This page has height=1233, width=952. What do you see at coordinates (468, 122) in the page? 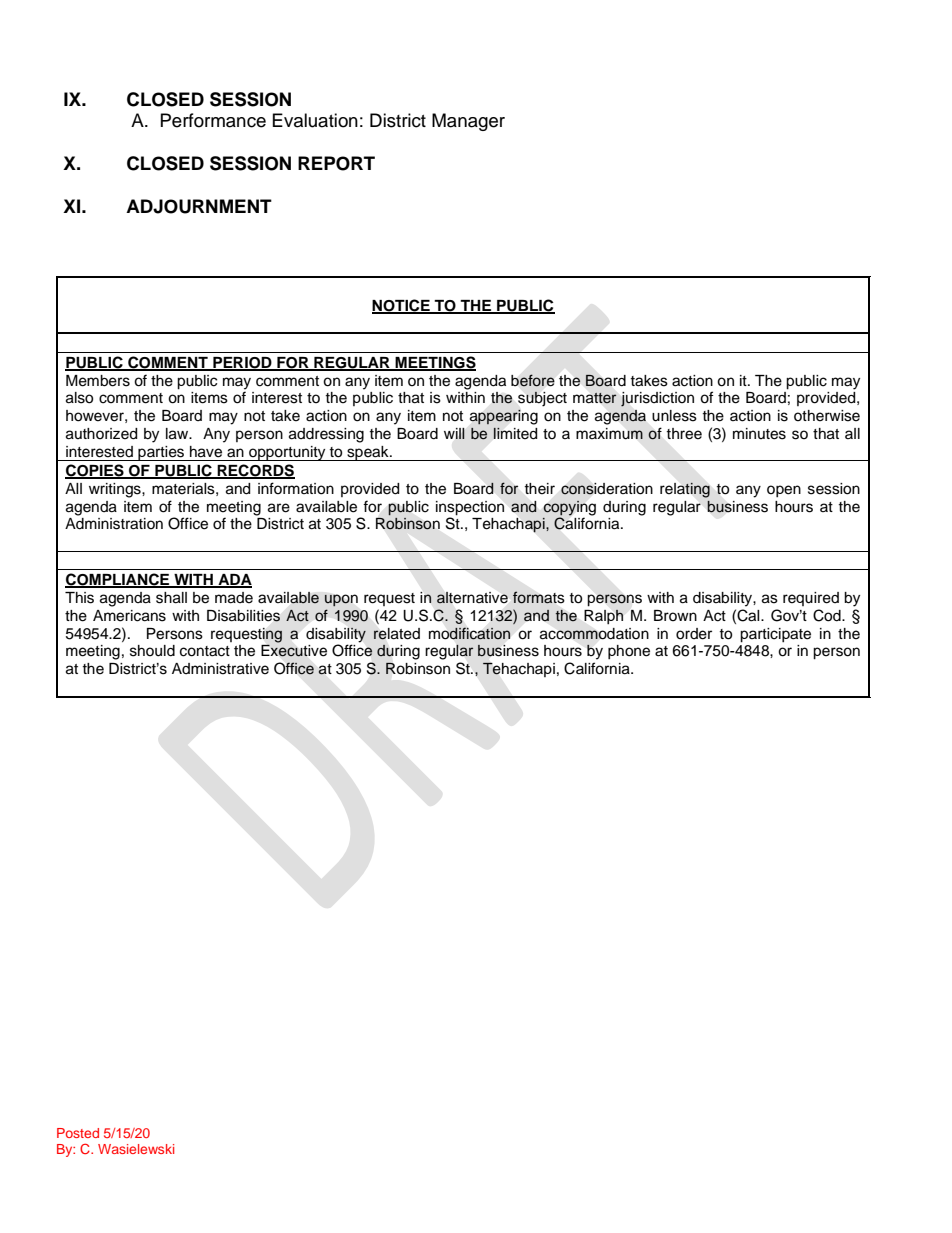
I see `Manager` at bounding box center [468, 122].
